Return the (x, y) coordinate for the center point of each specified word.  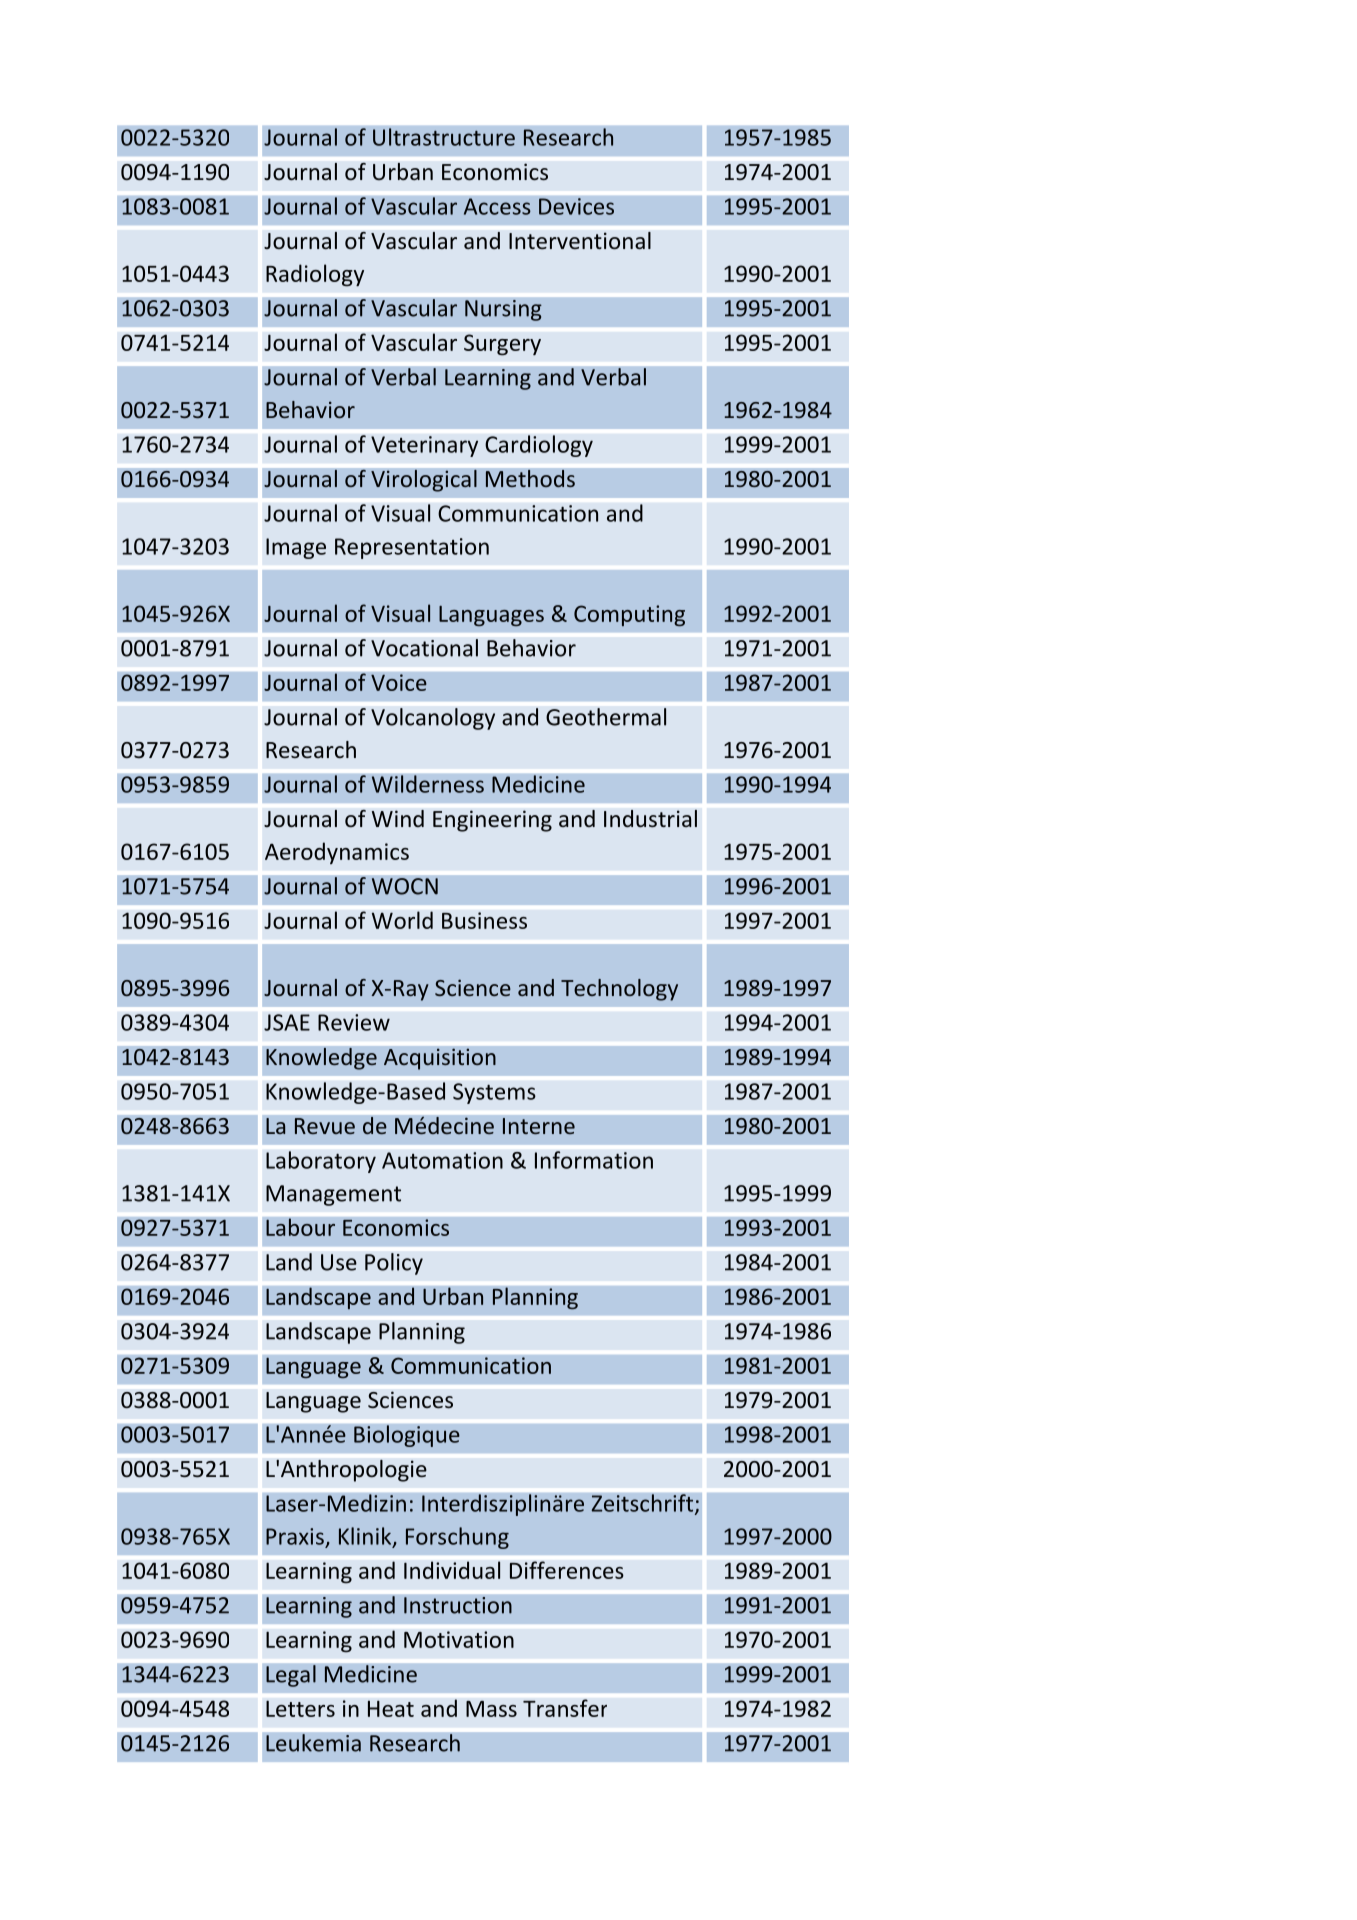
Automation (442, 1160)
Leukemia (313, 1743)
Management (333, 1195)
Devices (576, 206)
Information (594, 1160)
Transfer (565, 1708)
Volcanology (433, 719)
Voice (399, 682)
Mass (491, 1709)
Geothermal (606, 717)
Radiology (315, 275)
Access (497, 206)
